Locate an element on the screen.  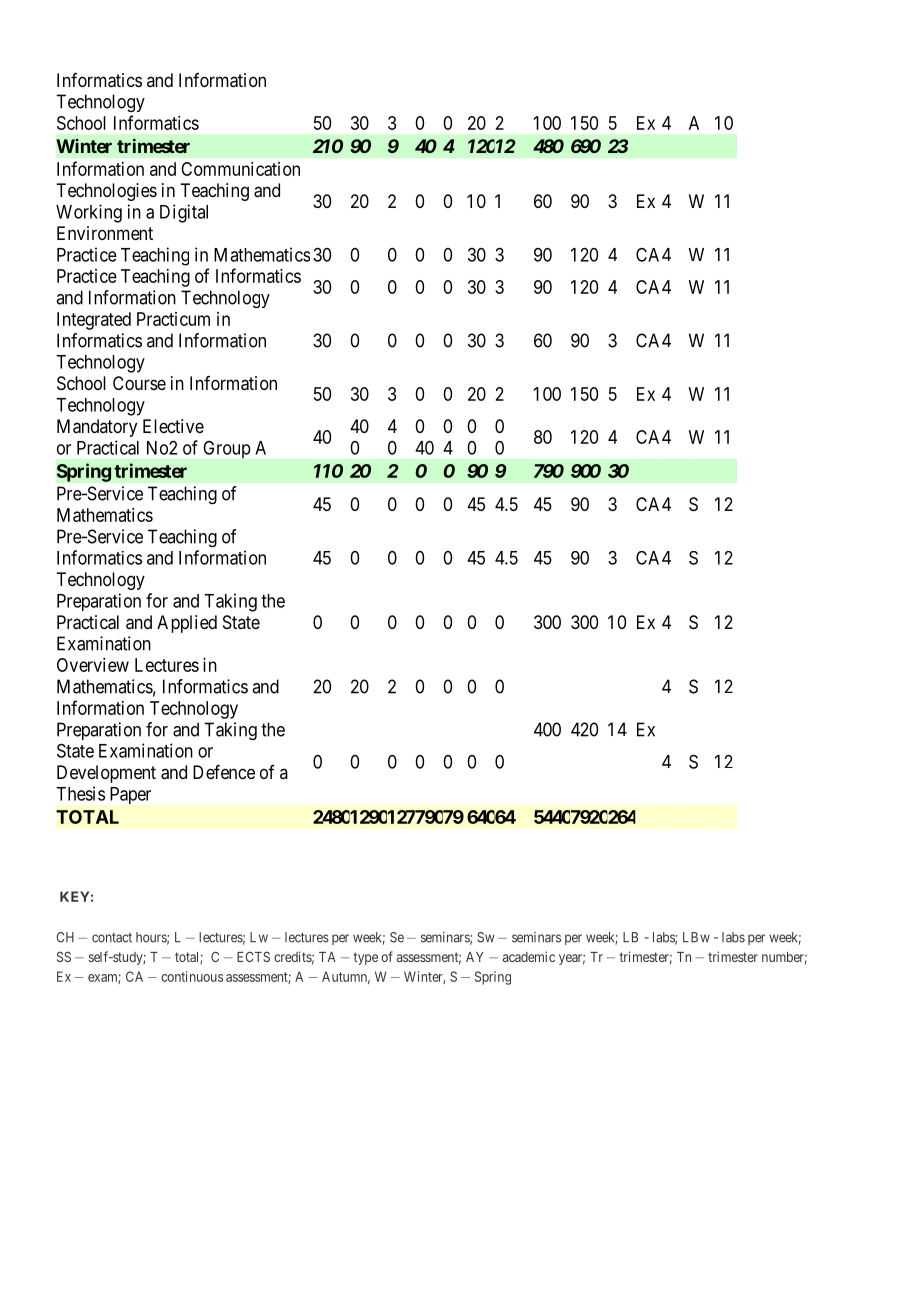
Communication is located at coordinates (240, 169).
